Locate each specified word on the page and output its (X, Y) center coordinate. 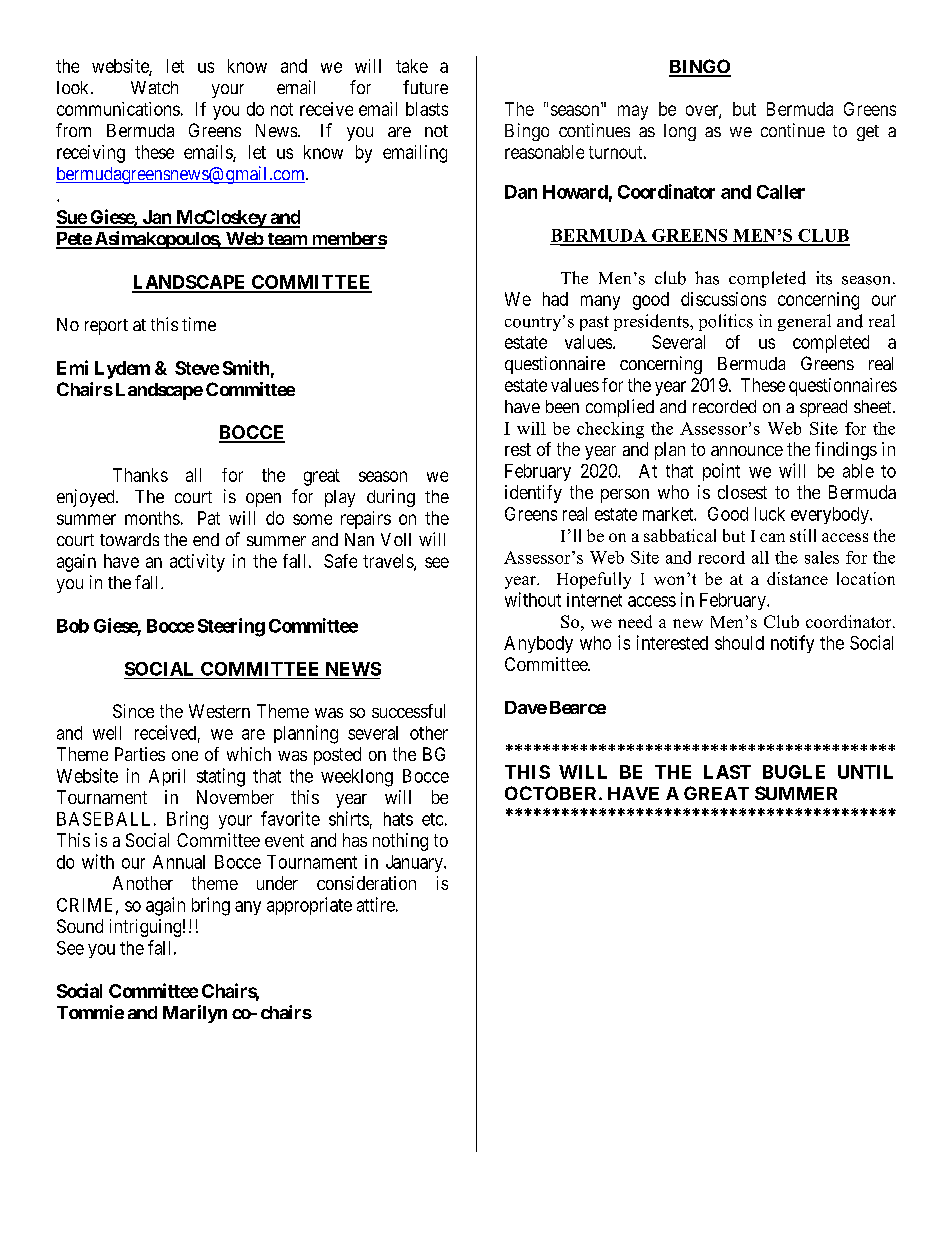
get (868, 133)
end (206, 539)
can (772, 537)
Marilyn (195, 1014)
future (425, 87)
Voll (396, 539)
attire (376, 904)
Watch (154, 87)
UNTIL (865, 772)
